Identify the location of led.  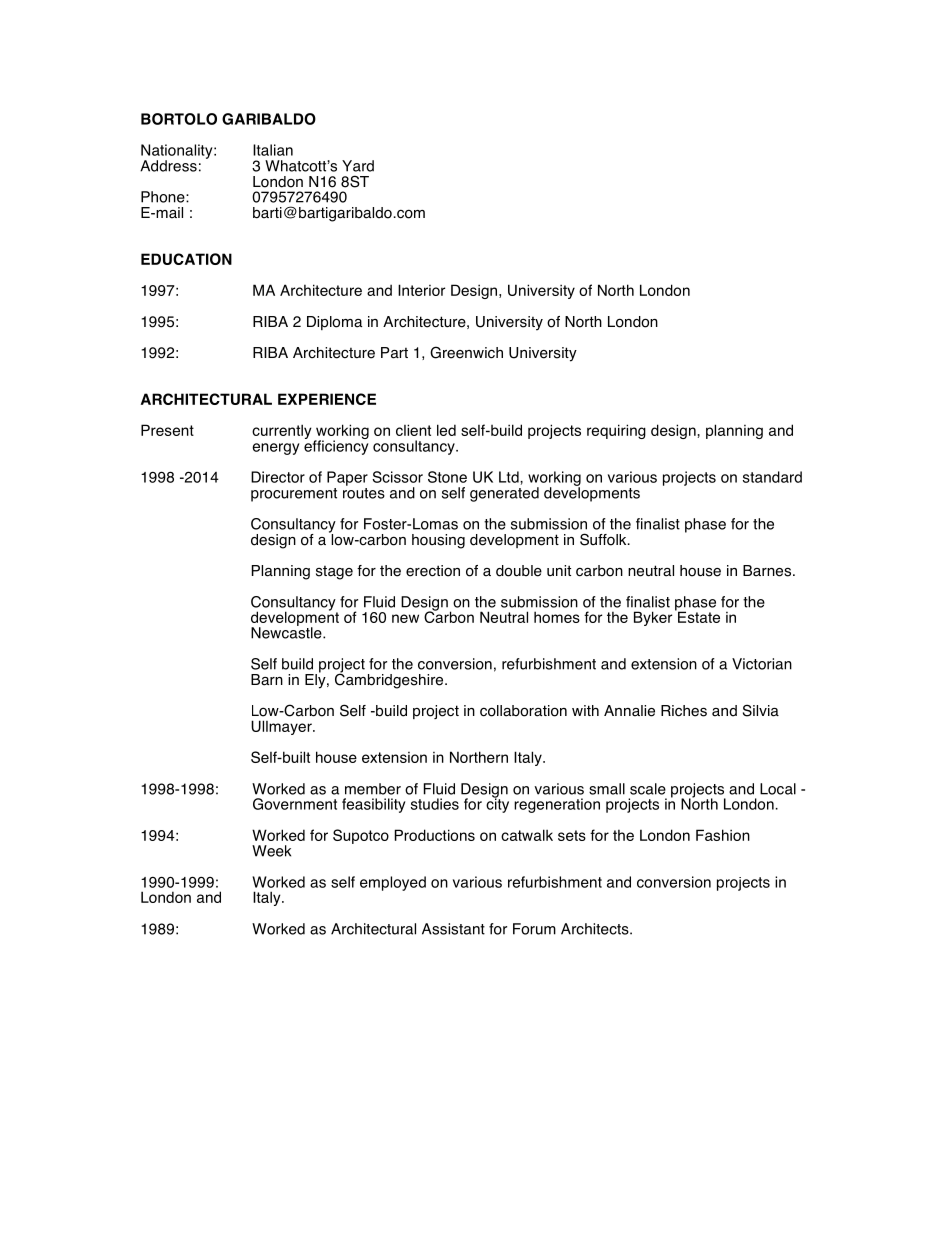
(446, 430).
